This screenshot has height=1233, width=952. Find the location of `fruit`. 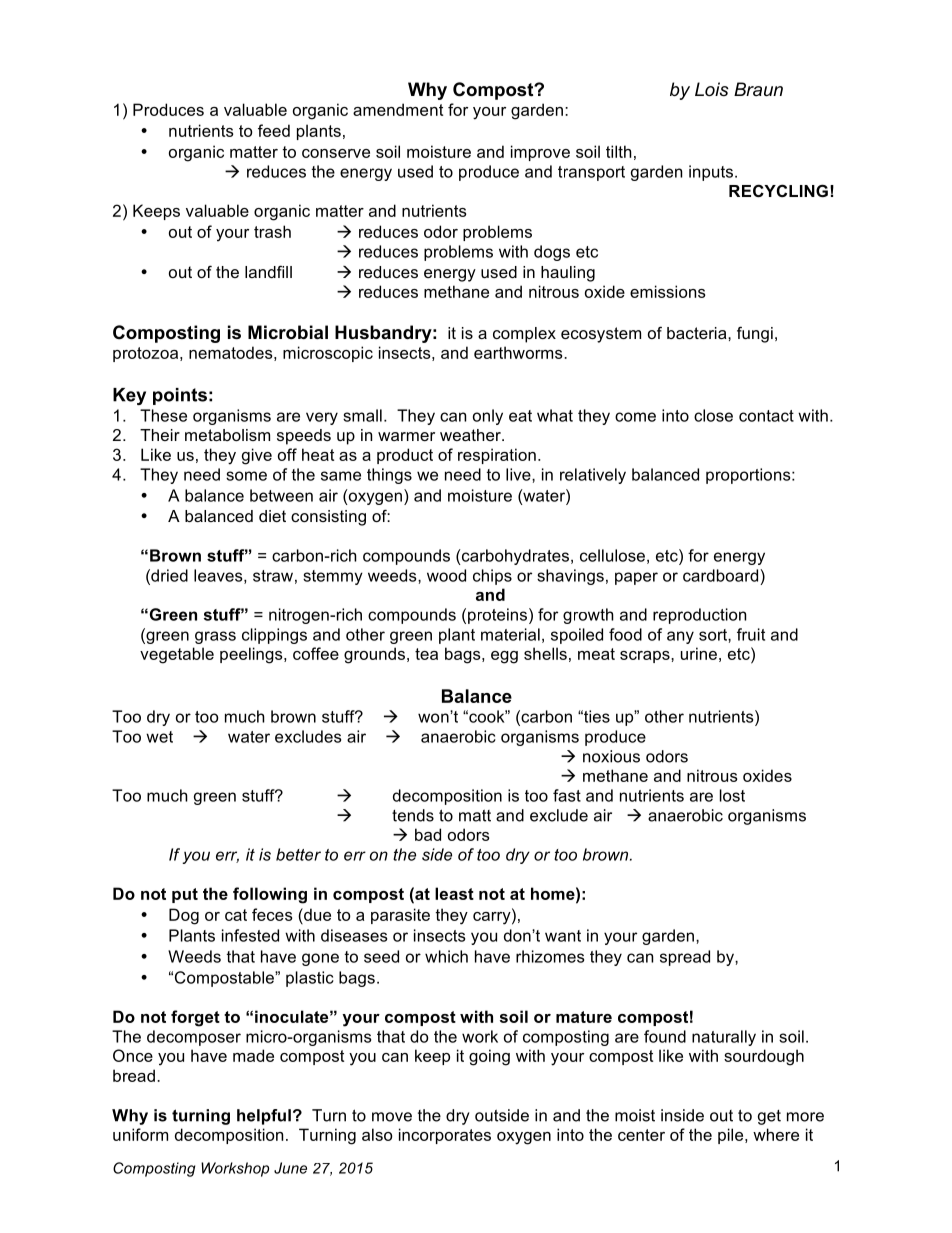

fruit is located at coordinates (751, 634).
